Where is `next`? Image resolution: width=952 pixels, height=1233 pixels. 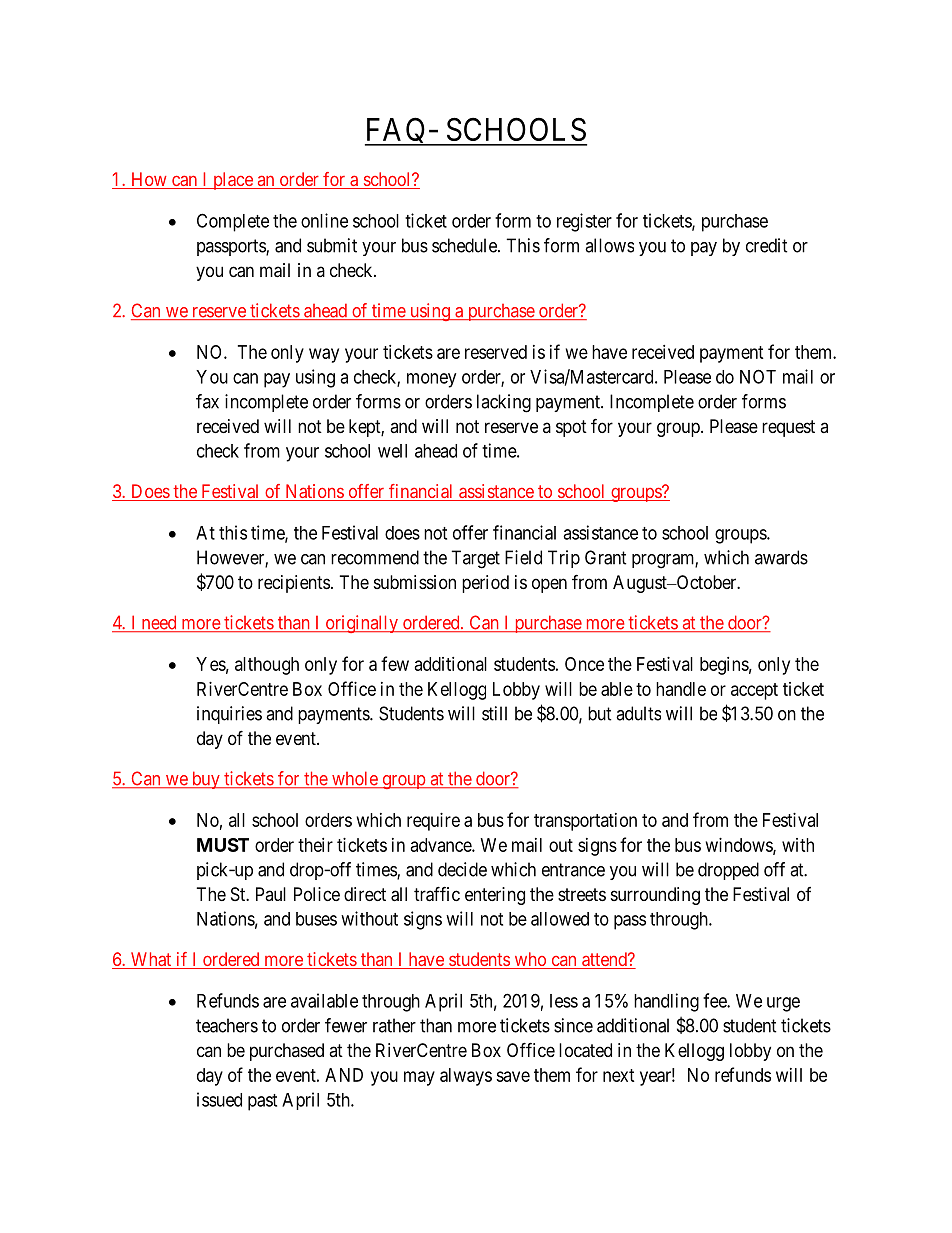 next is located at coordinates (619, 1075).
